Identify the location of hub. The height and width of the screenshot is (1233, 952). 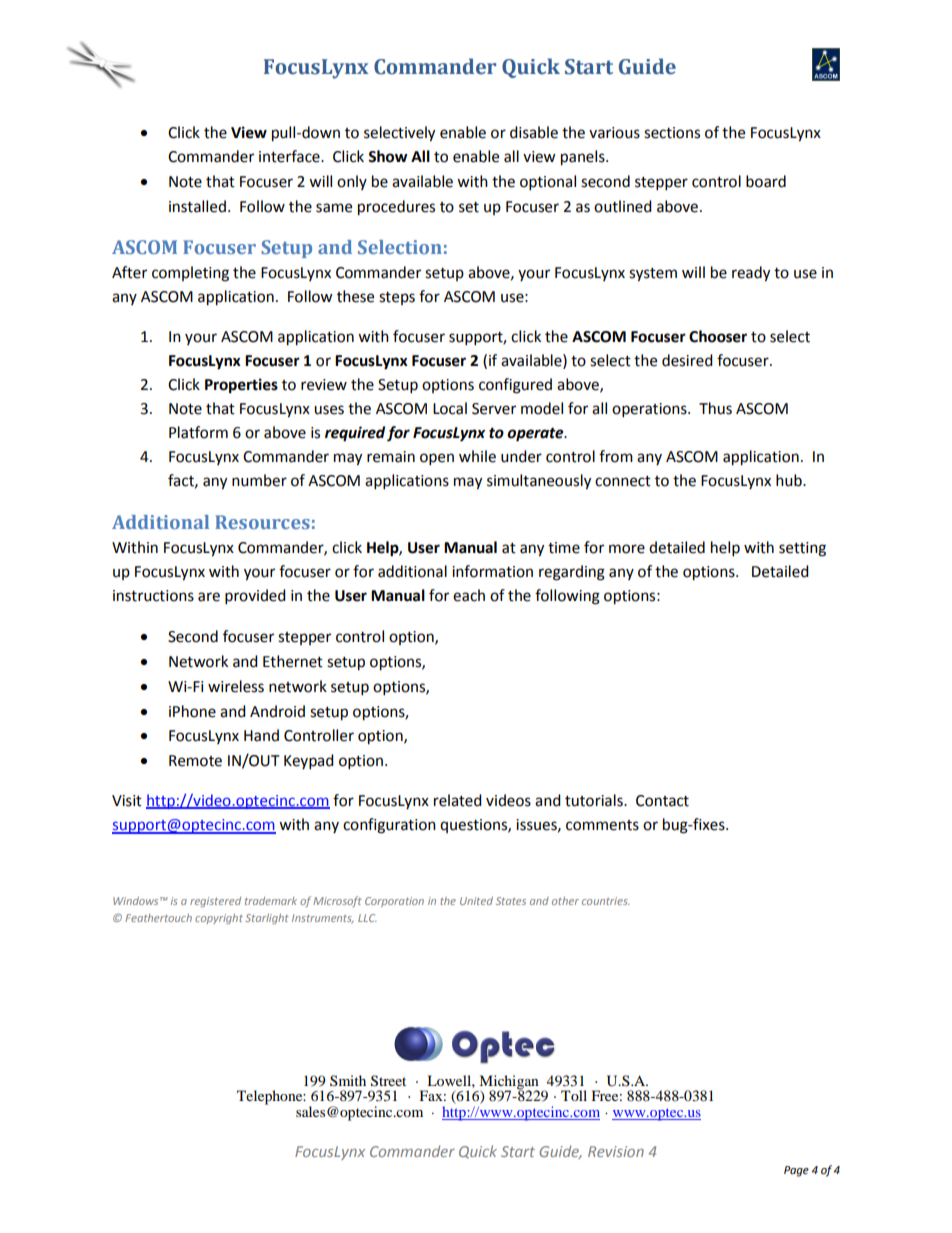
(790, 480).
